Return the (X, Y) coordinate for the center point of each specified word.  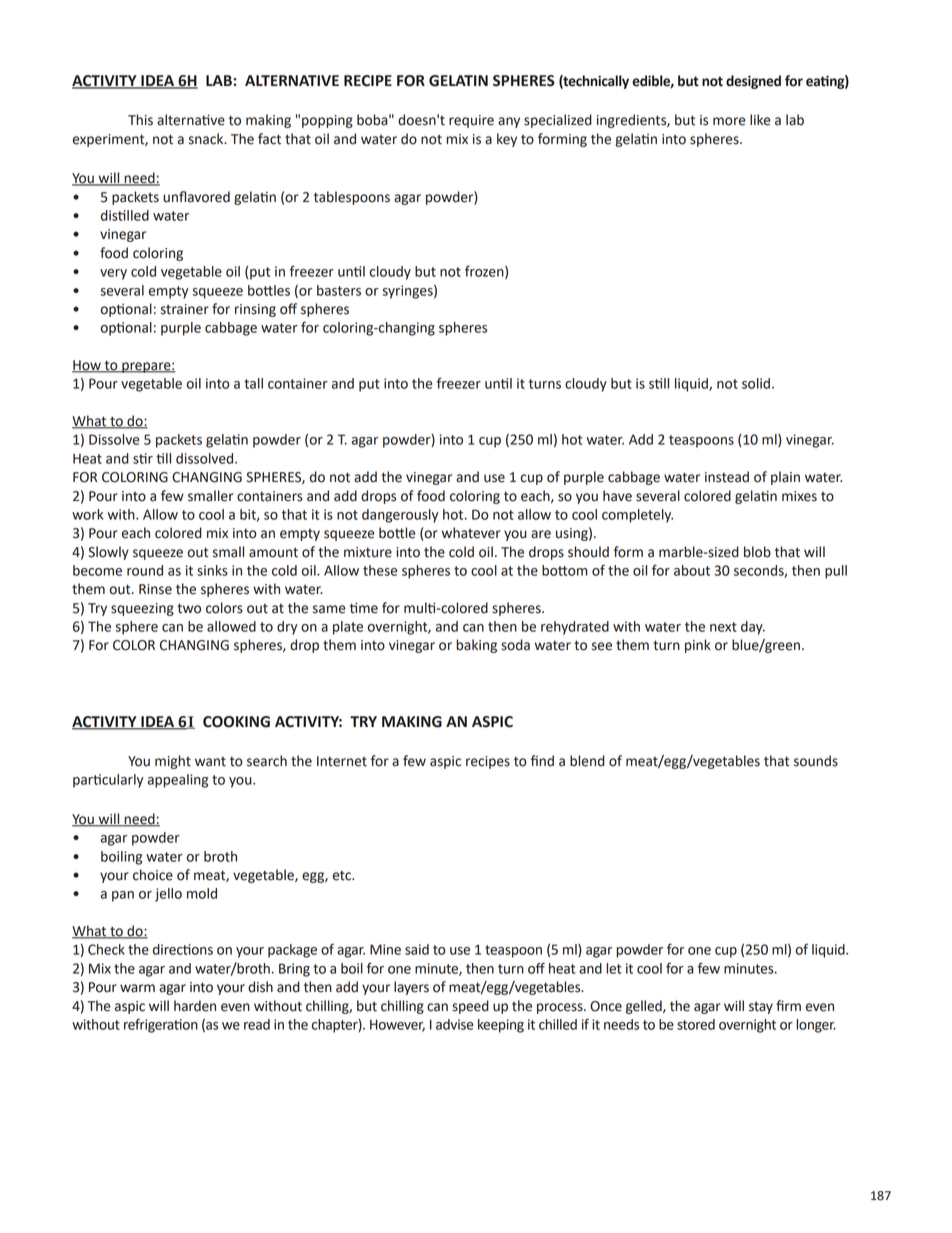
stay (761, 1008)
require (471, 121)
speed (470, 1007)
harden (195, 1006)
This (140, 120)
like (760, 120)
